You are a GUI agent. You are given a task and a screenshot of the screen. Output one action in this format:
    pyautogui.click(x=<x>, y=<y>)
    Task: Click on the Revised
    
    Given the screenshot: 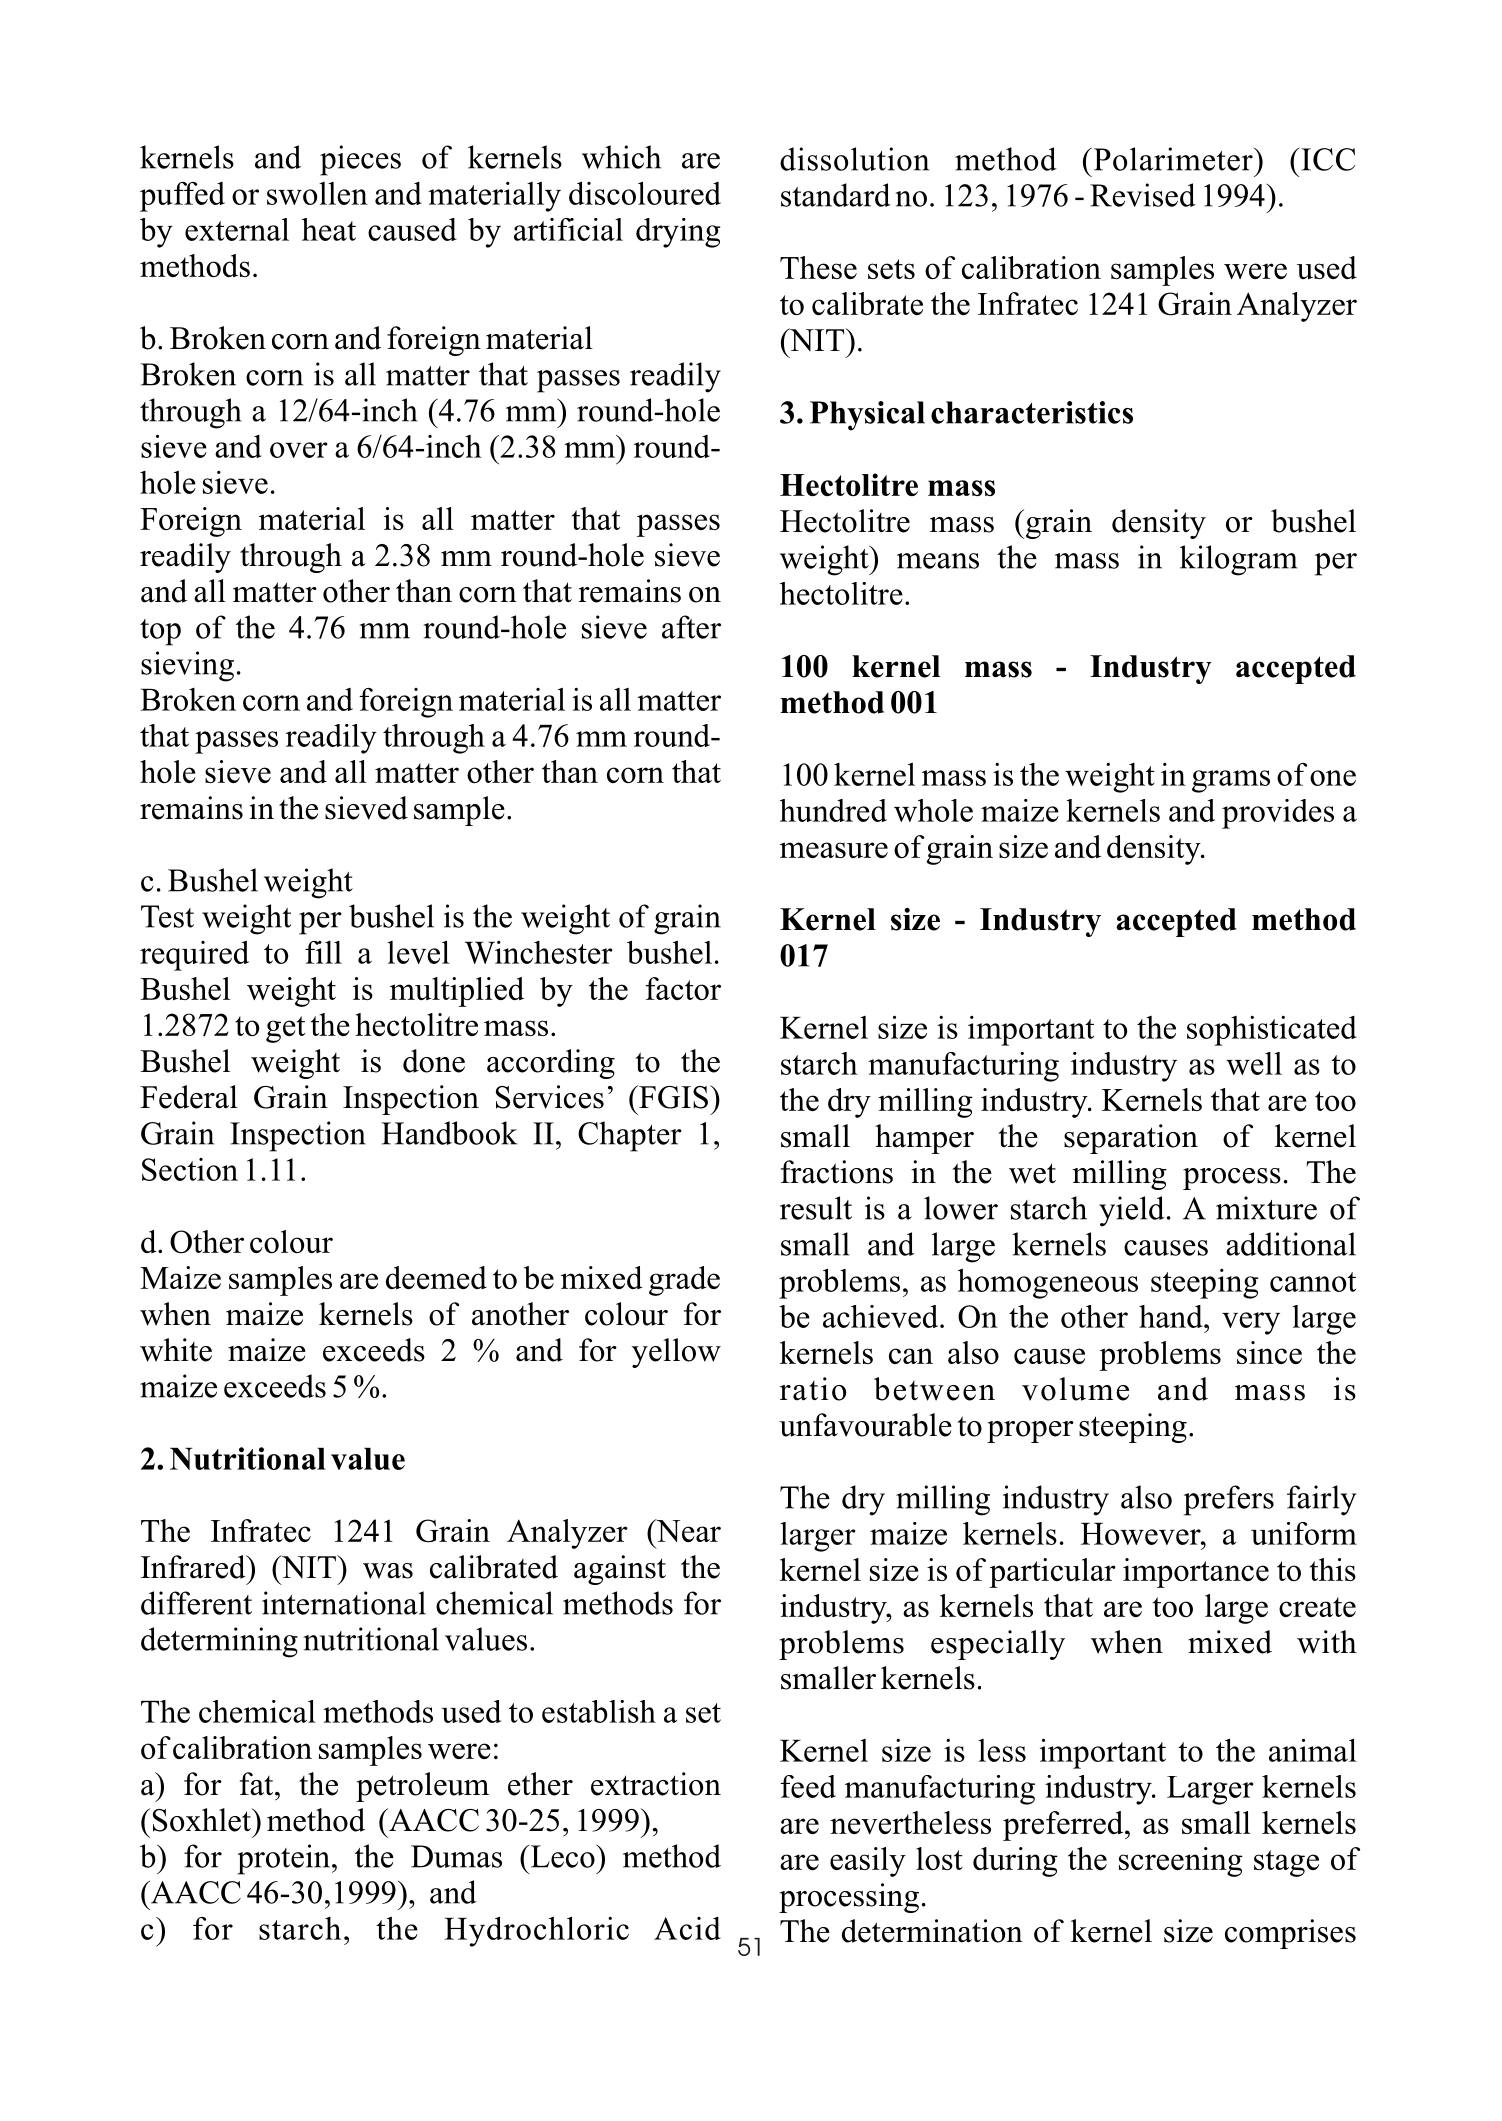 What is the action you would take?
    pyautogui.click(x=1143, y=195)
